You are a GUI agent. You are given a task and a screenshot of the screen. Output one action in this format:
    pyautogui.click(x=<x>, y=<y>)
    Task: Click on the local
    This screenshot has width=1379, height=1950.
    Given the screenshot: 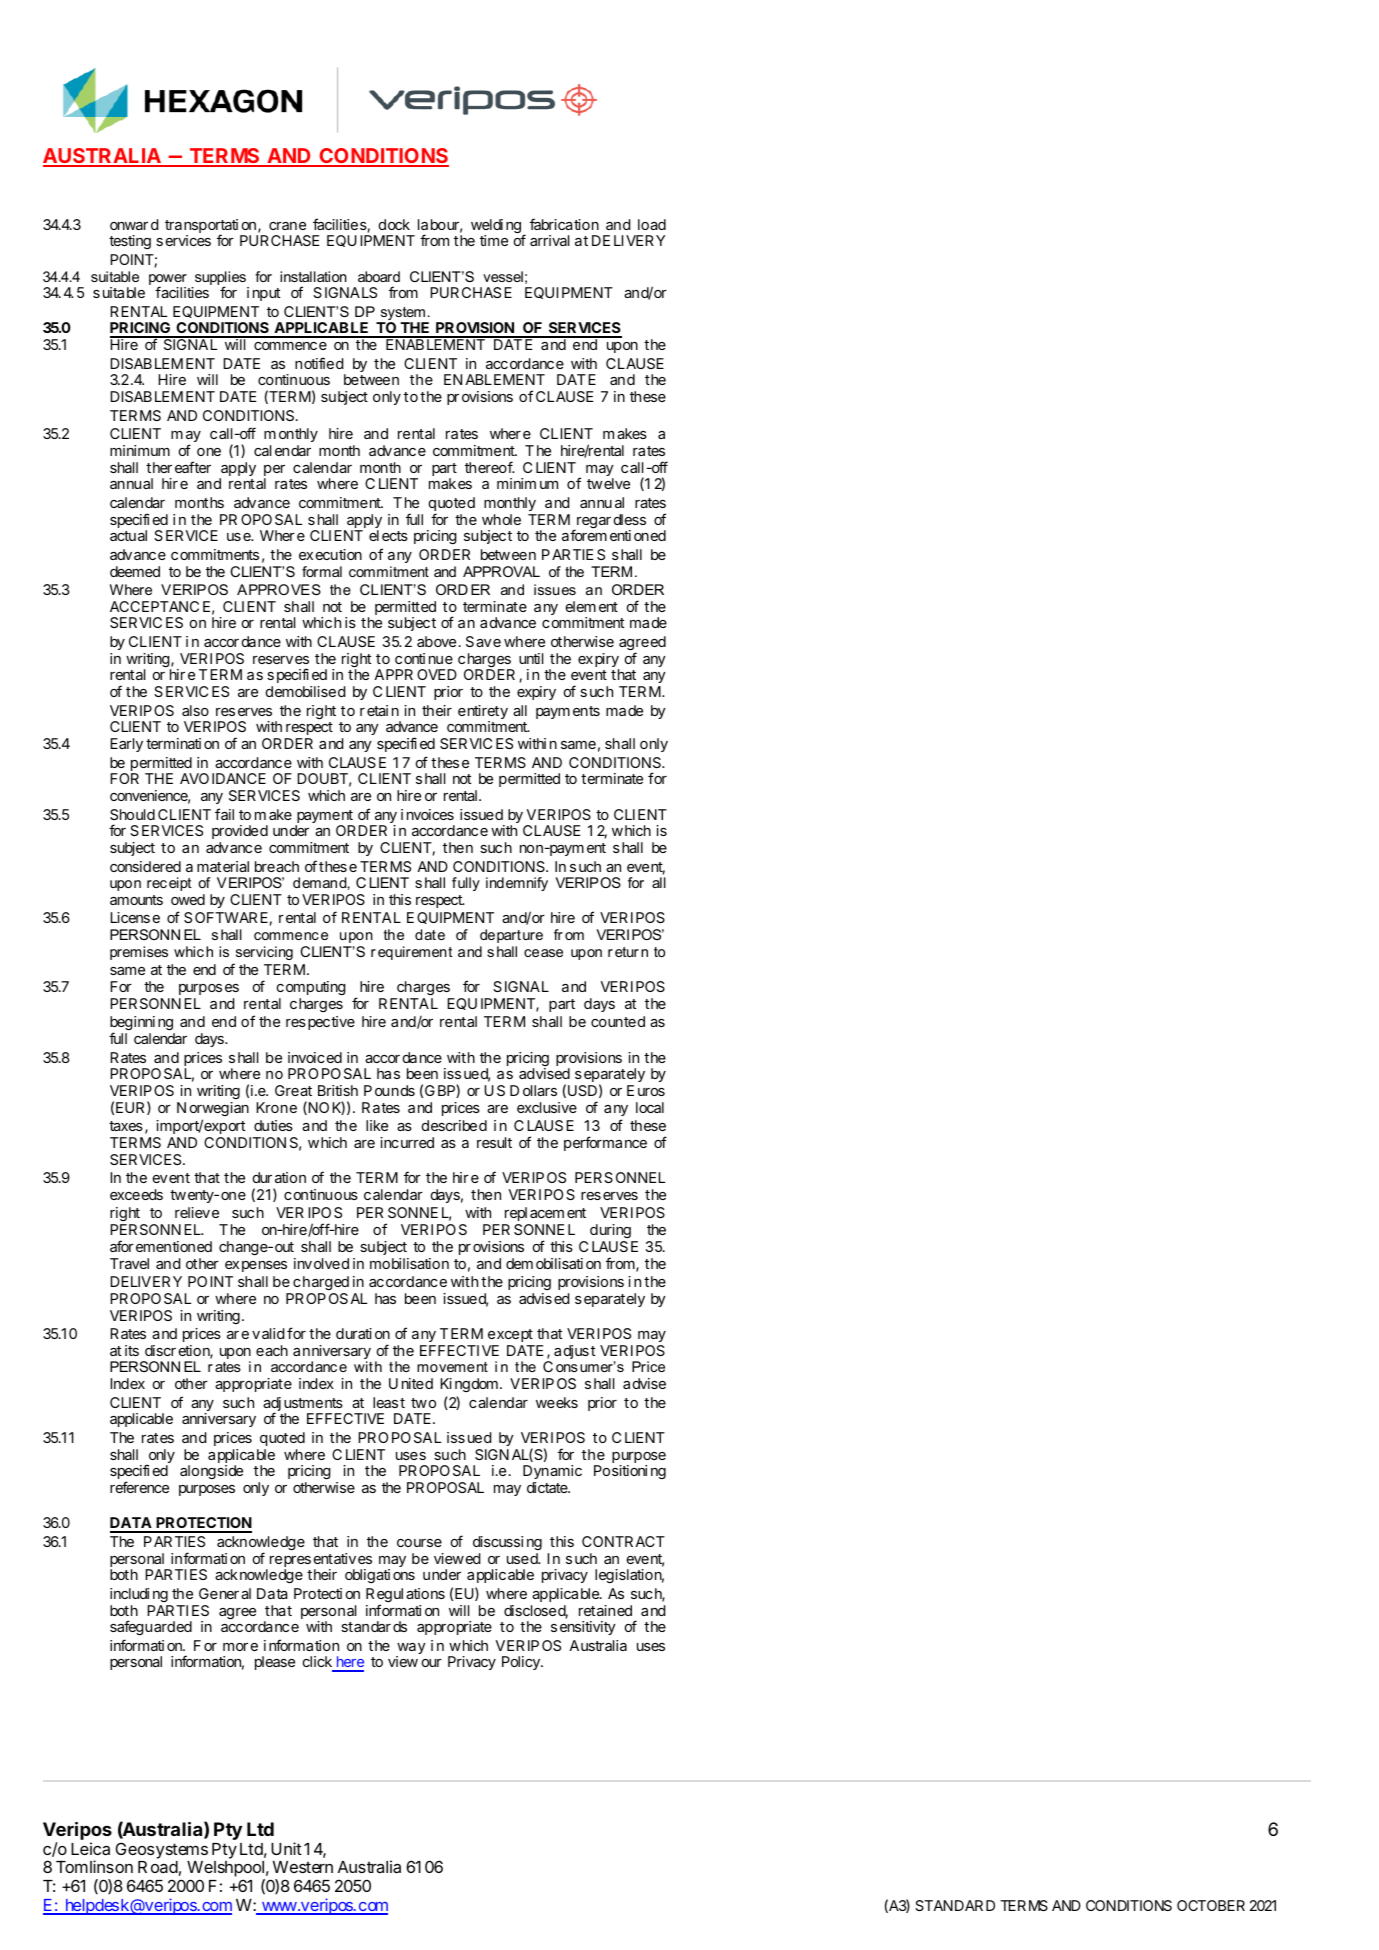 What is the action you would take?
    pyautogui.click(x=650, y=1107)
